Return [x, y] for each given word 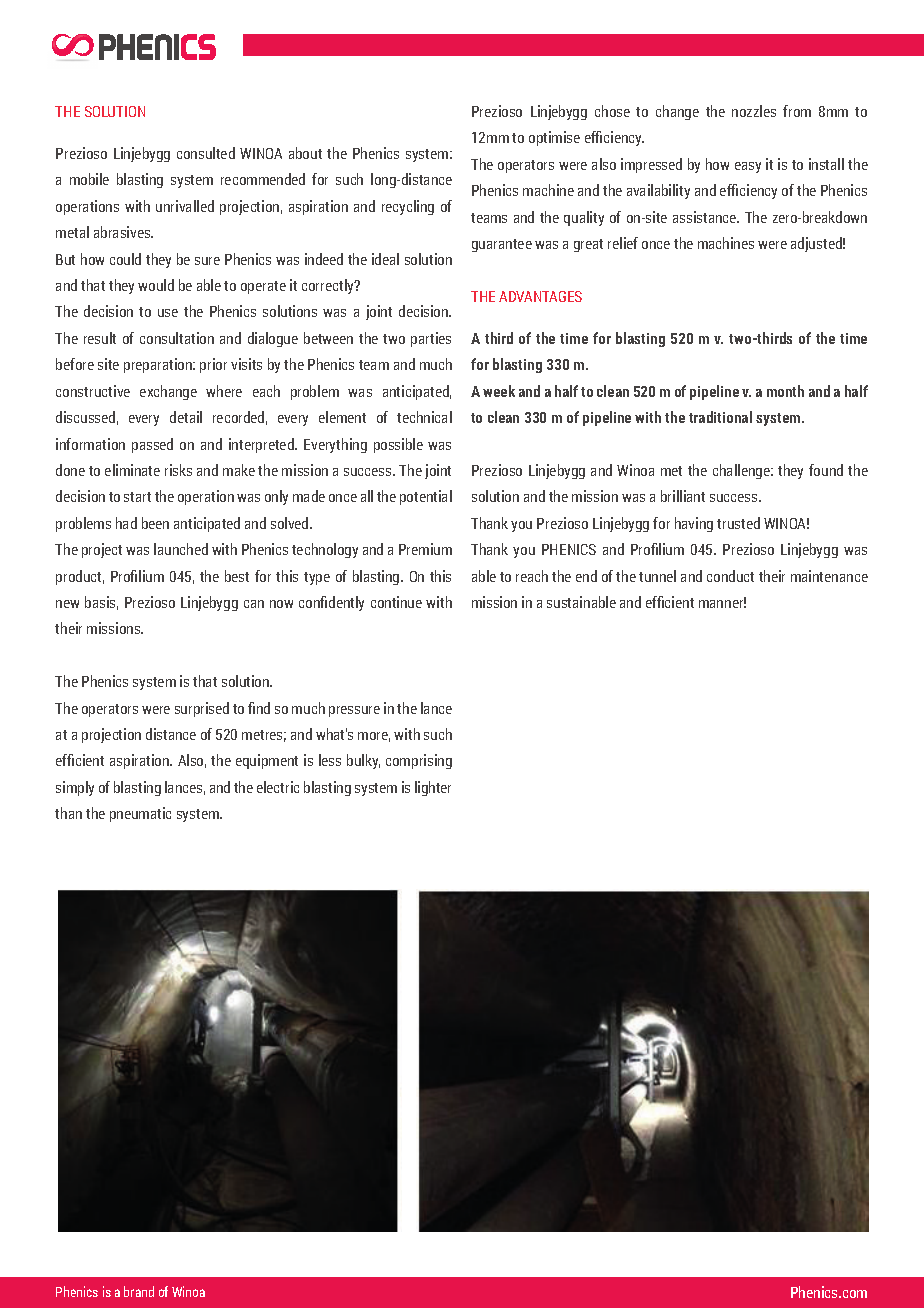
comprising [419, 761]
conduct [730, 576]
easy [748, 167]
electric [278, 787]
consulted [206, 153]
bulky [363, 761]
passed [152, 445]
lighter [433, 788]
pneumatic [140, 814]
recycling [408, 207]
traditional [720, 417]
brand [139, 1291]
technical [424, 417]
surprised [202, 709]
